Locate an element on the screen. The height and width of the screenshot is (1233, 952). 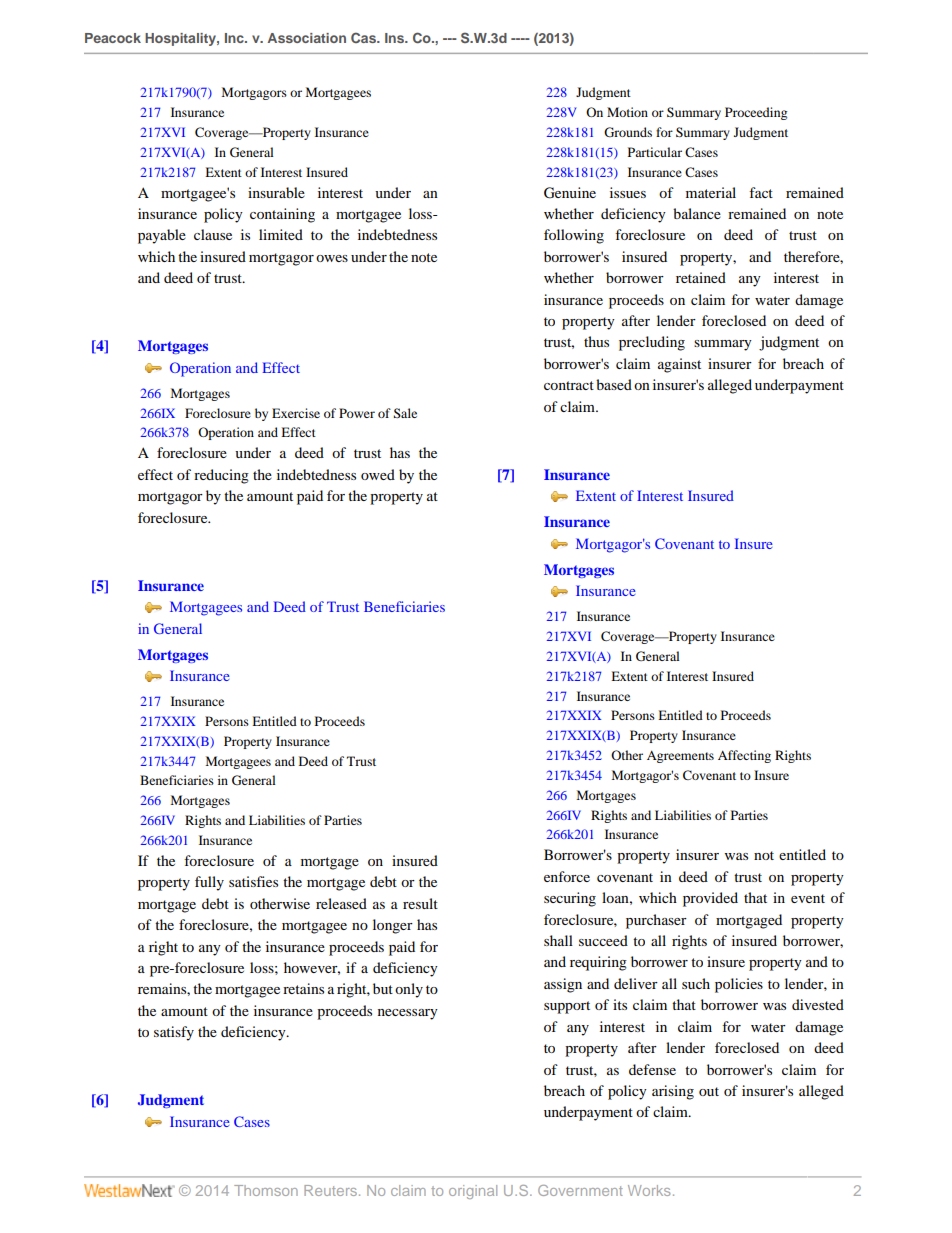
policies is located at coordinates (739, 985).
